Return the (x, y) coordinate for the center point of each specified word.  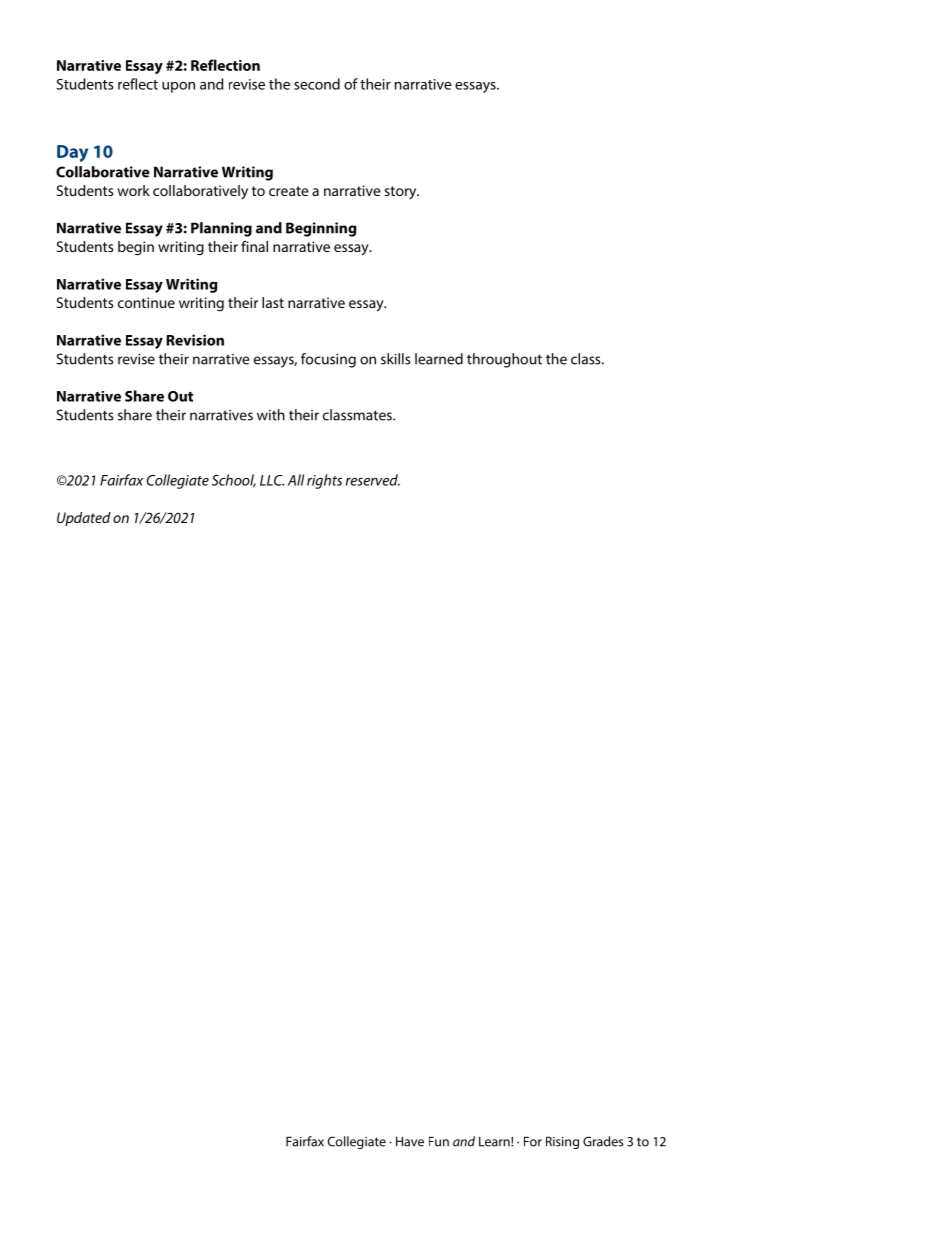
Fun (439, 1141)
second (317, 84)
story (401, 193)
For (533, 1141)
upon (178, 87)
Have (410, 1141)
